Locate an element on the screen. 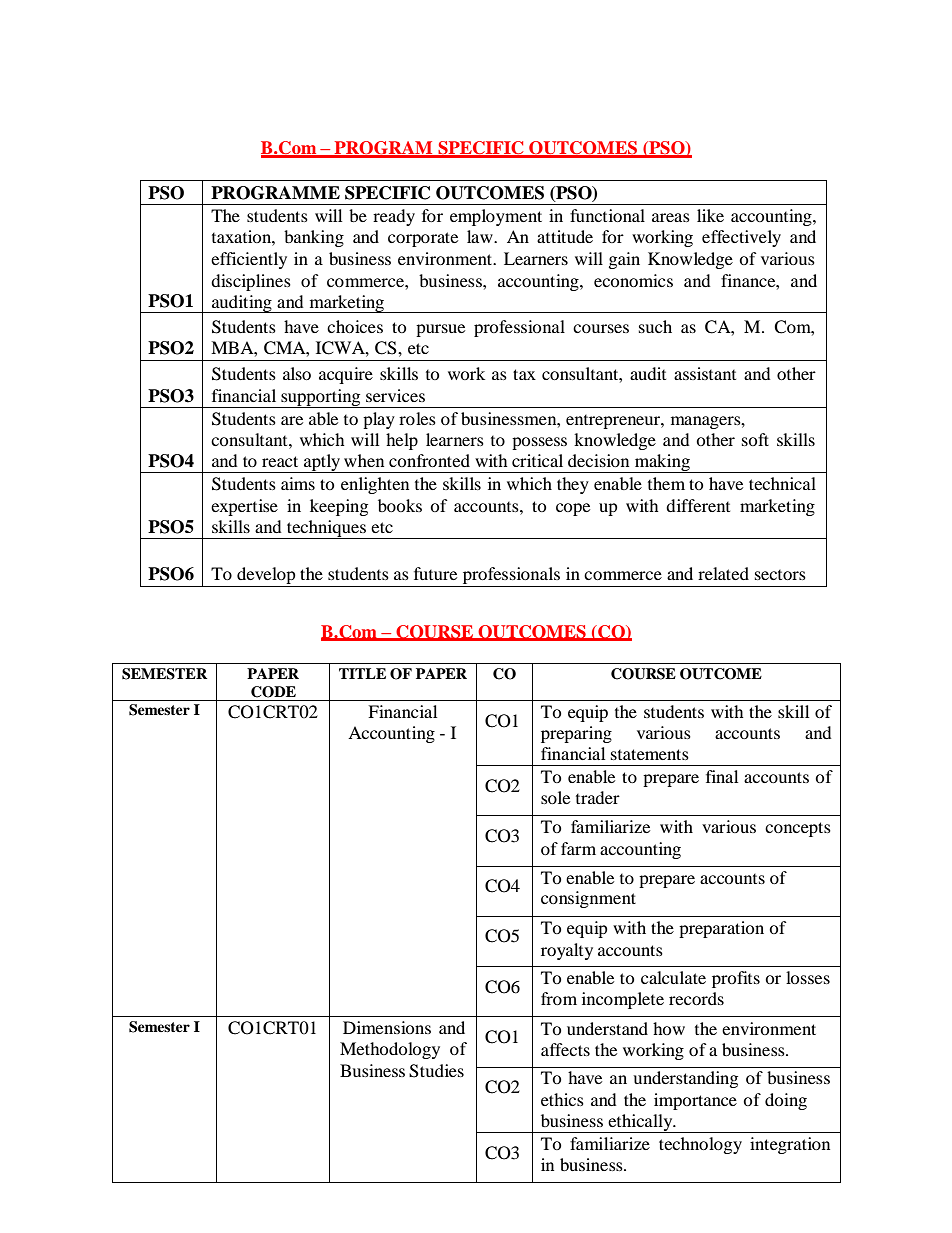 The width and height of the screenshot is (952, 1233). CODE is located at coordinates (273, 692).
